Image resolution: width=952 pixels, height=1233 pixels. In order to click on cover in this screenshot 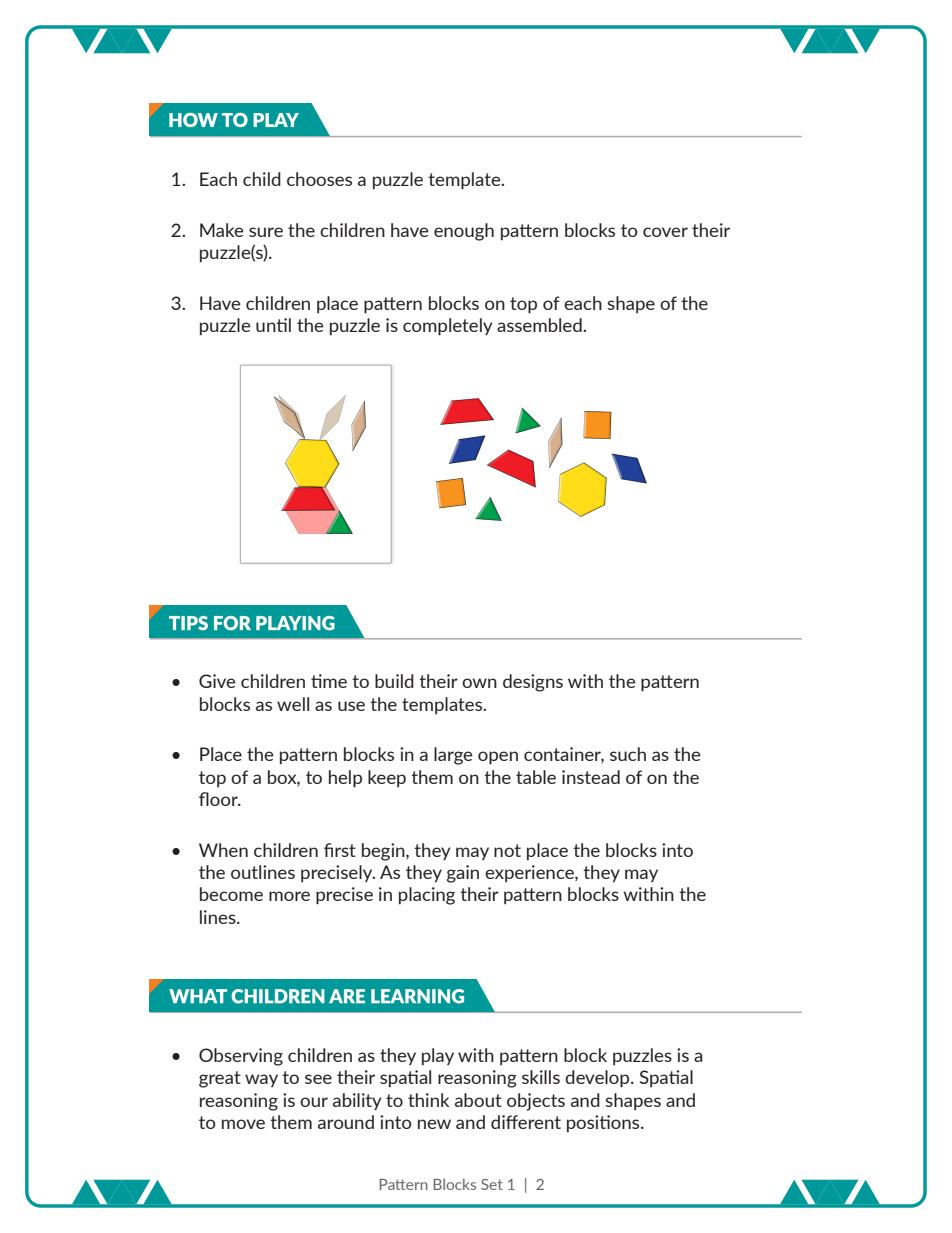, I will do `click(665, 232)`.
